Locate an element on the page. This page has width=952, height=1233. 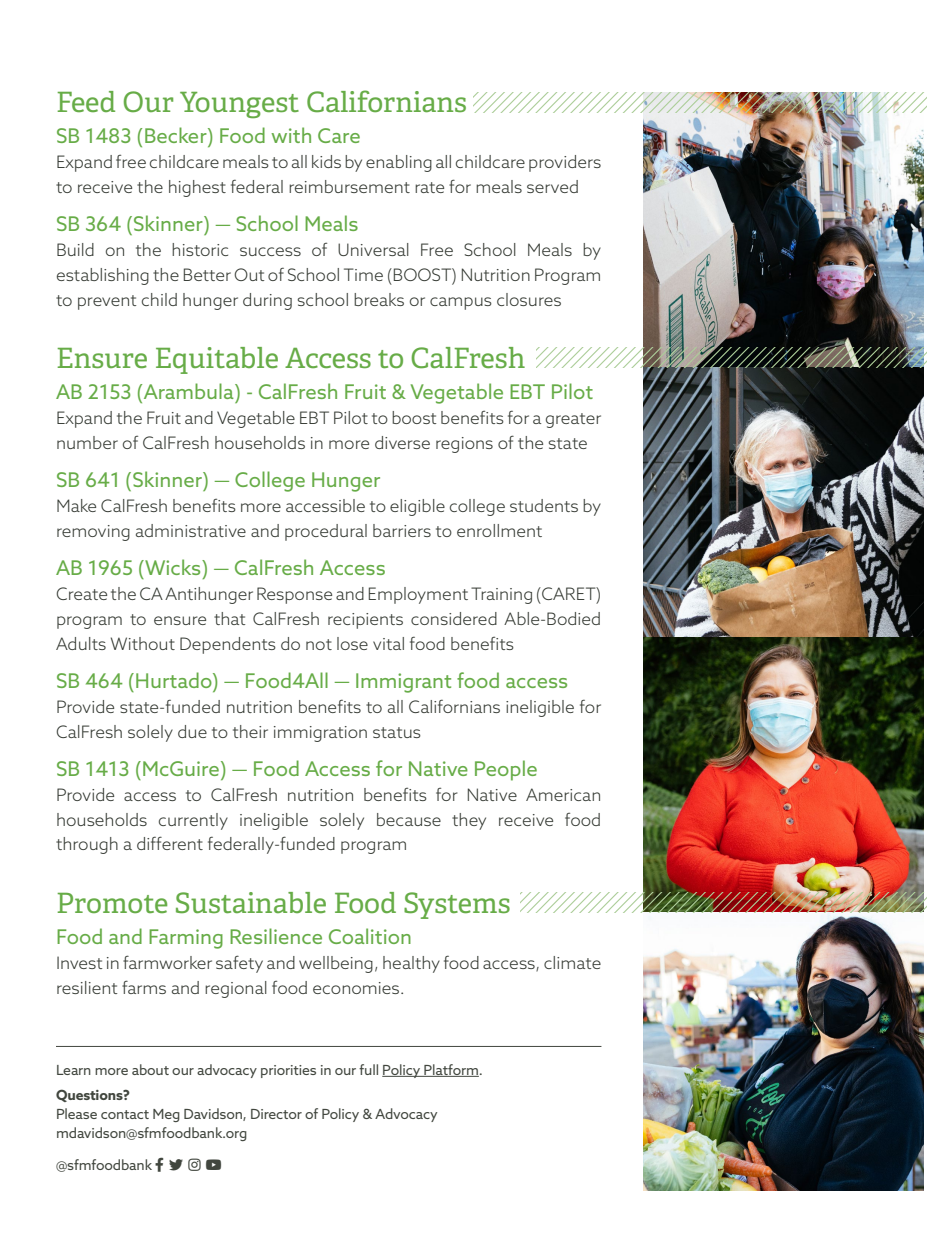
priorities is located at coordinates (288, 1071).
